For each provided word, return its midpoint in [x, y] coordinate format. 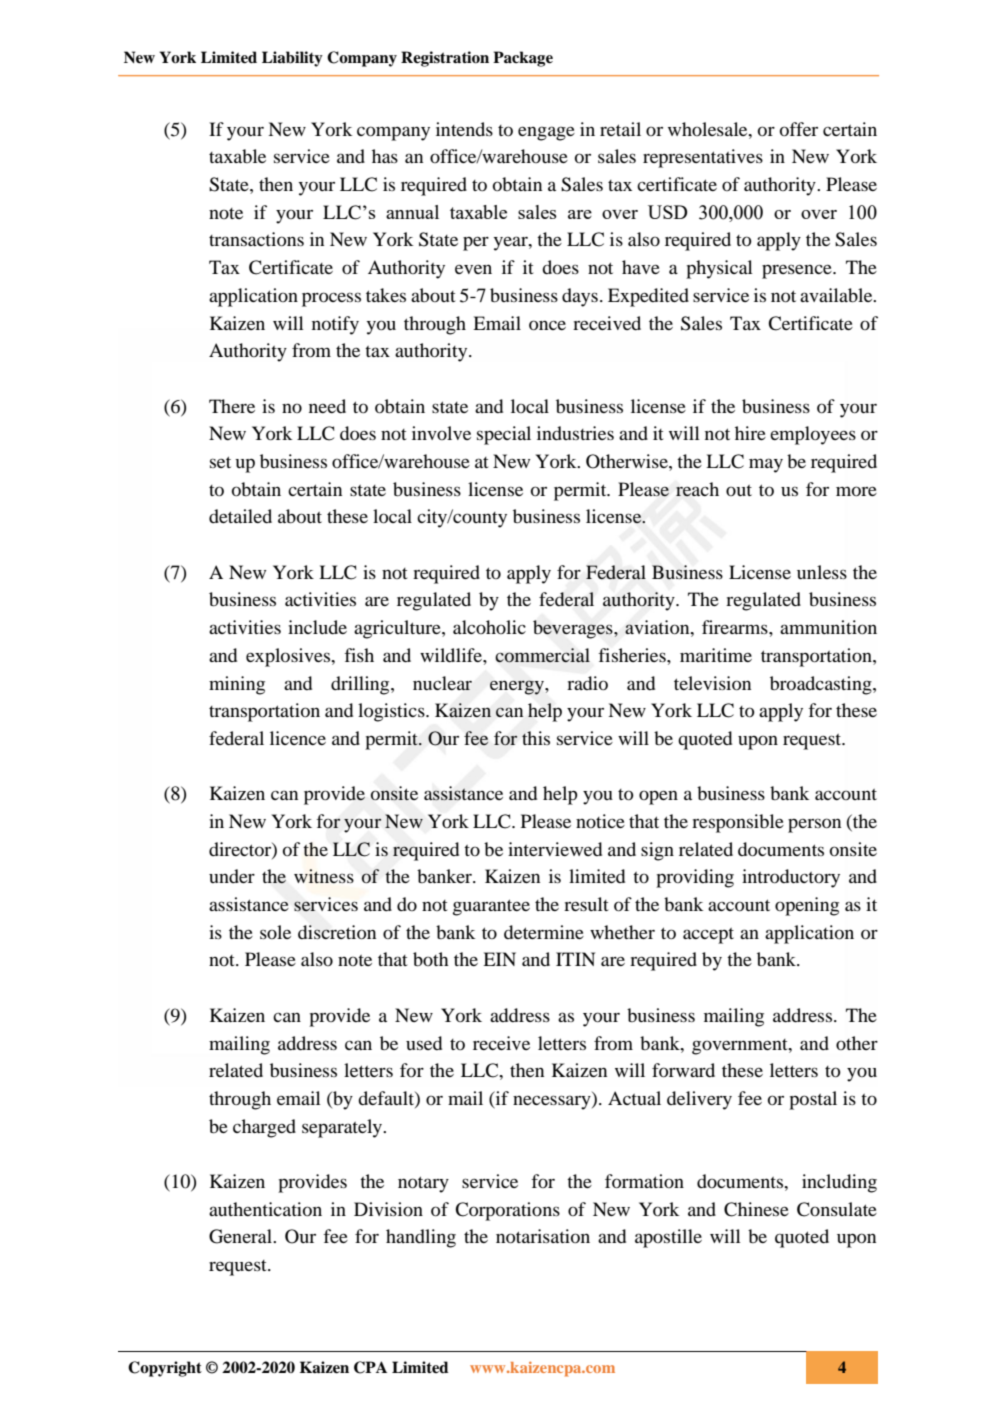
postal [813, 1100]
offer [799, 129]
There [232, 406]
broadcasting [822, 685]
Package [523, 59]
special [504, 435]
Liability [292, 59]
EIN [499, 959]
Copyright [165, 1369]
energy [518, 687]
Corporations [507, 1211]
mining [237, 685]
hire [750, 433]
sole [275, 932]
